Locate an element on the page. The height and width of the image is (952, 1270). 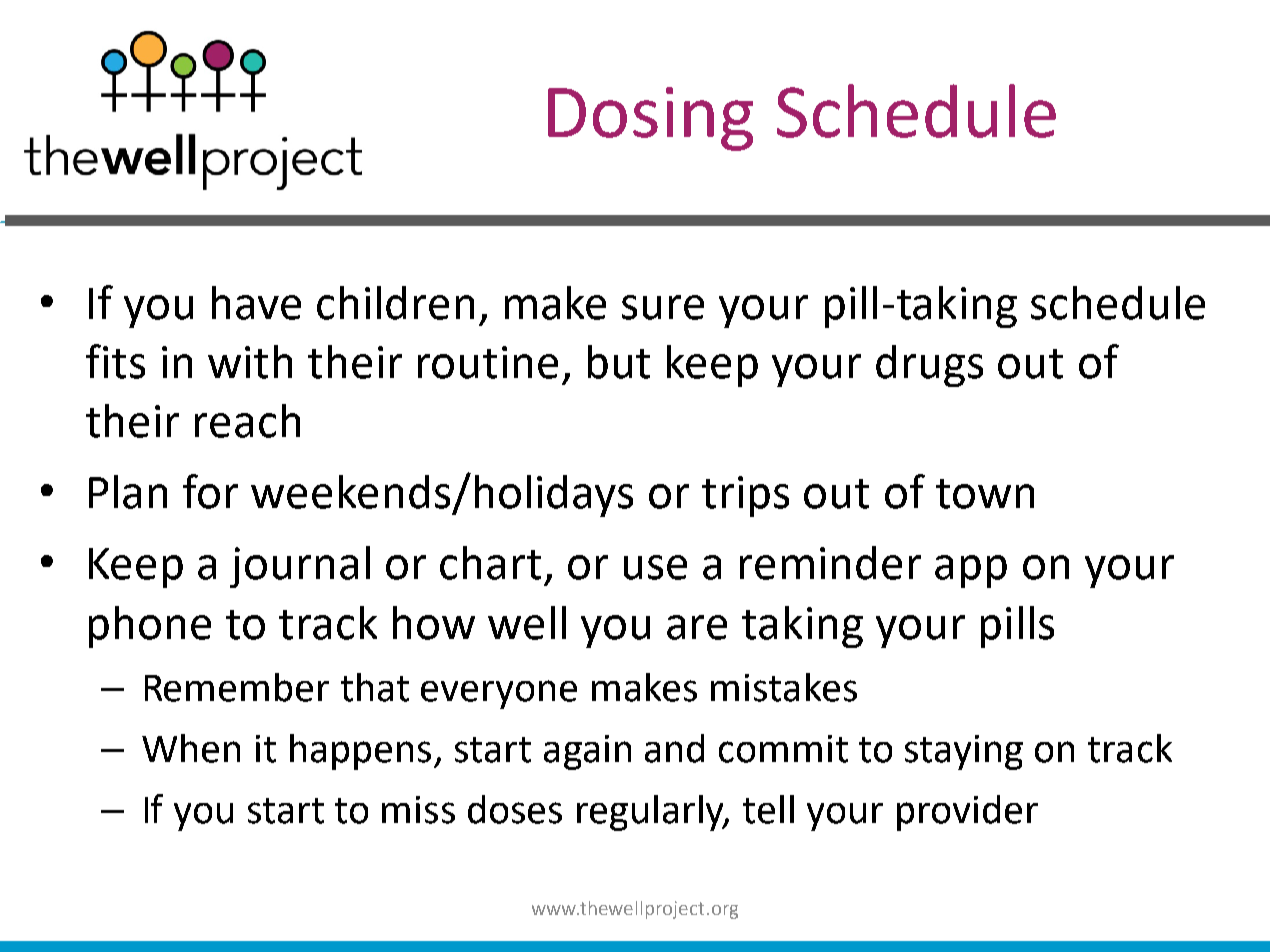
journal is located at coordinates (300, 567).
